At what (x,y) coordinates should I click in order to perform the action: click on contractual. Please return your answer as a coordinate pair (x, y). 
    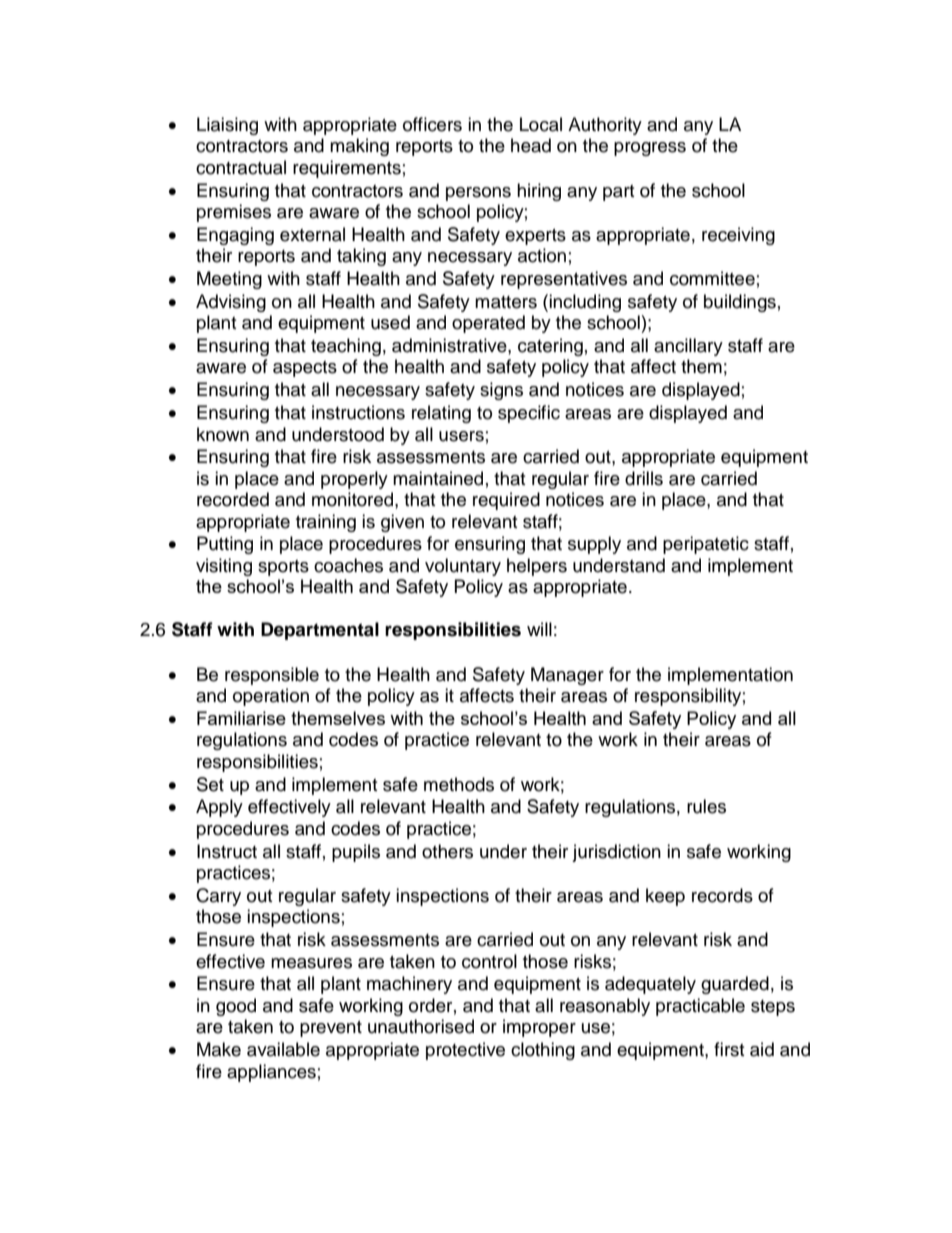
    Looking at the image, I should click on (241, 167).
